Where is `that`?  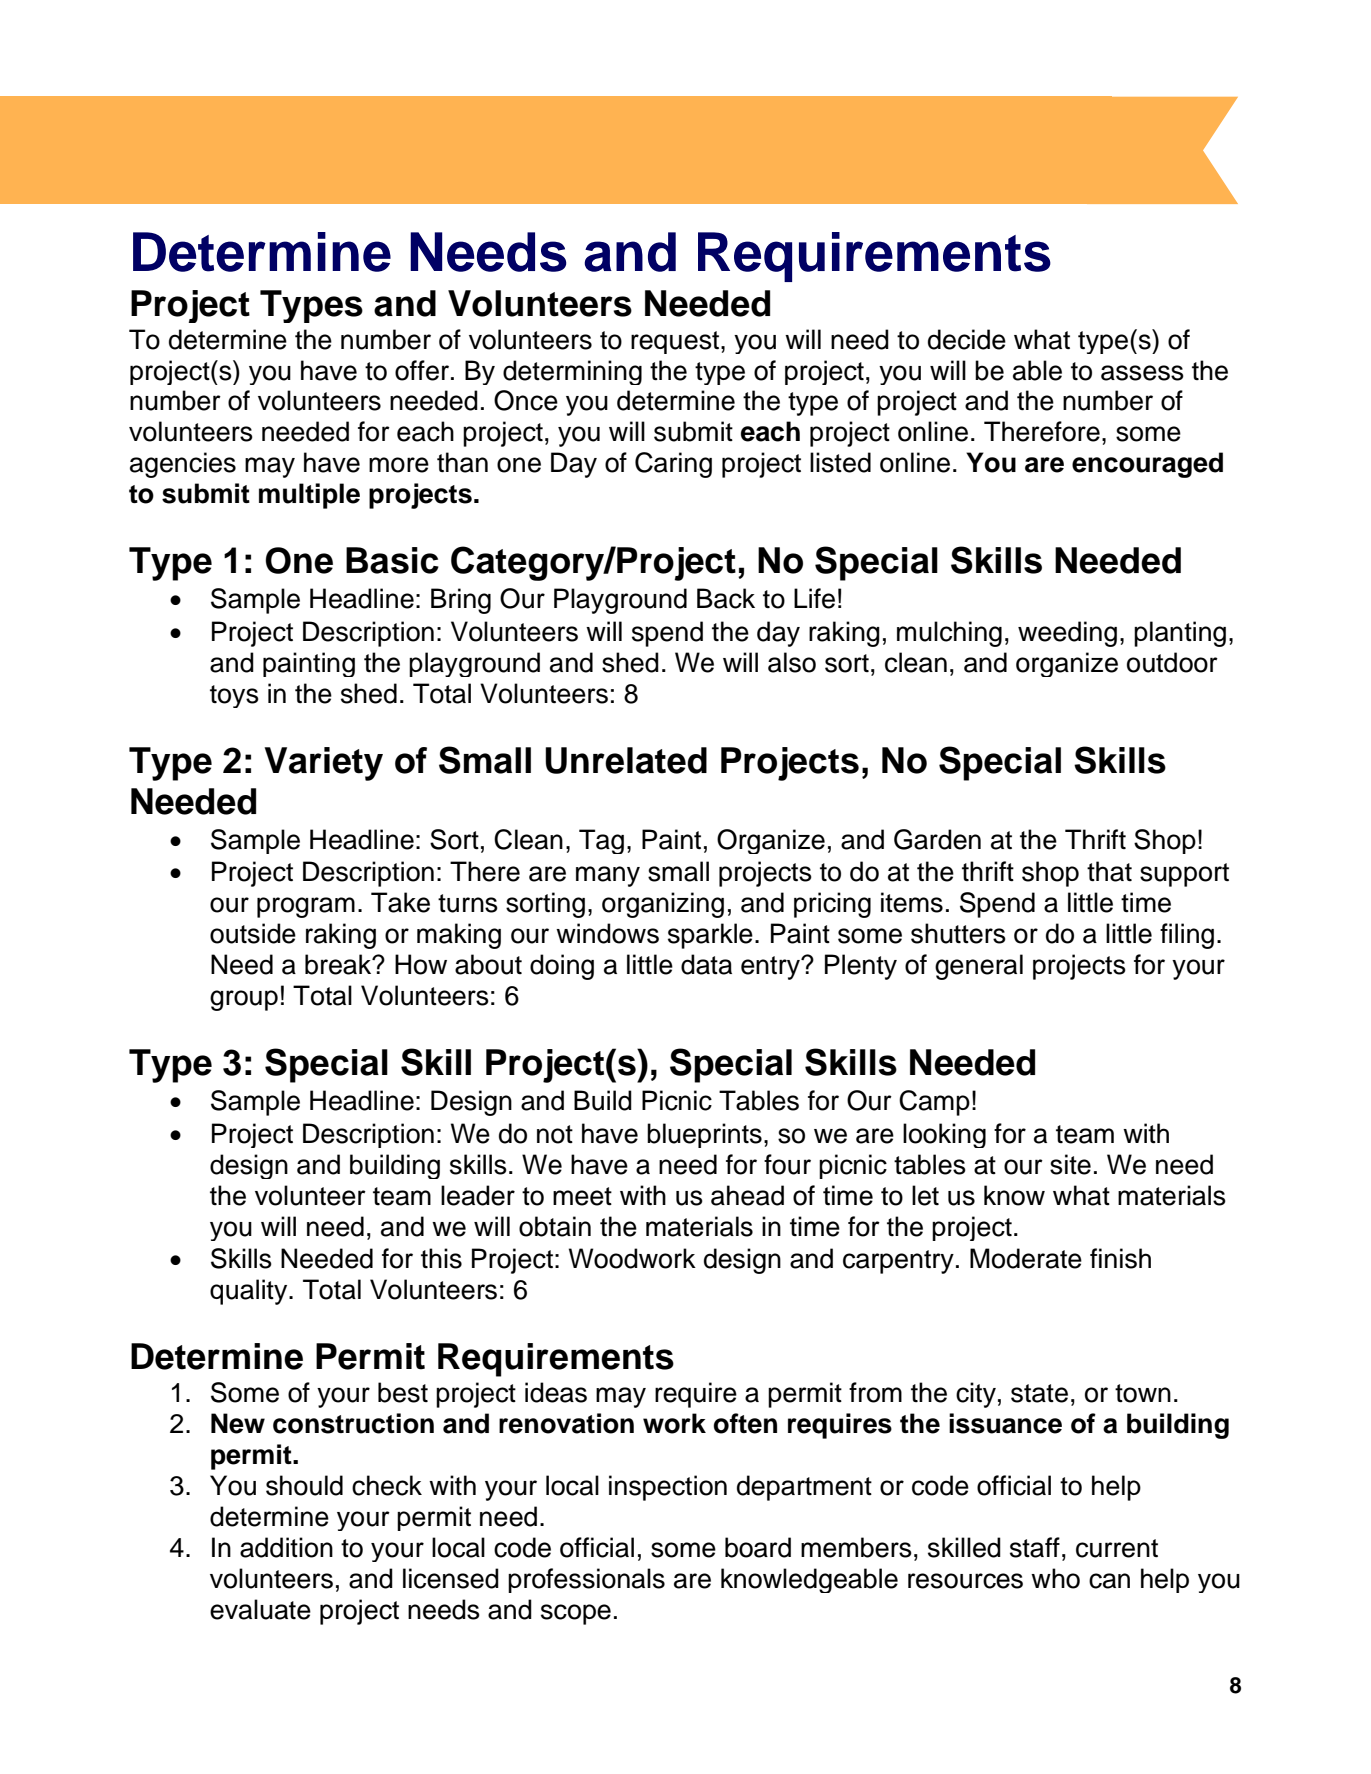
that is located at coordinates (1109, 871).
